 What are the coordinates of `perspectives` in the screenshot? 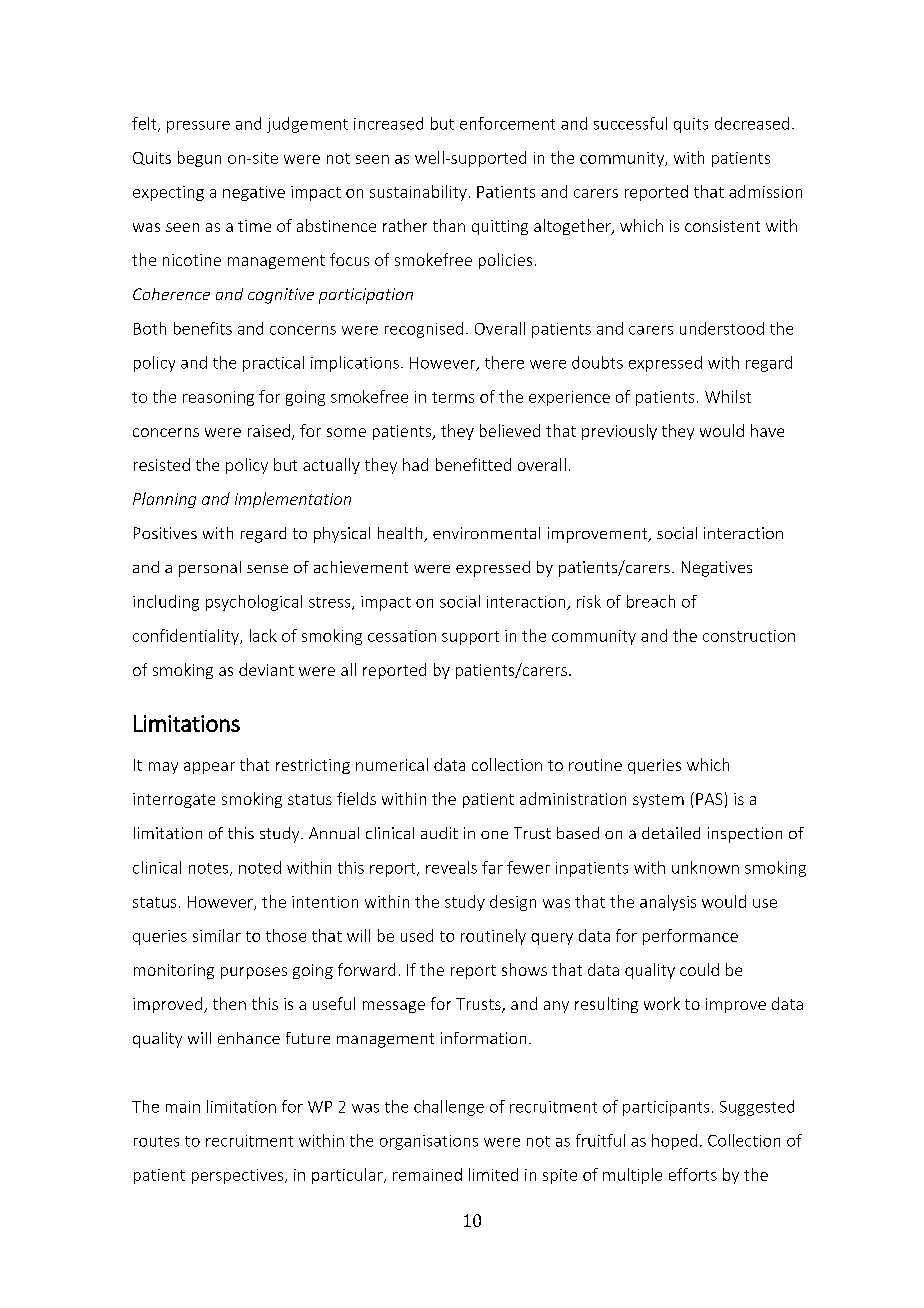 It's located at (239, 1176).
